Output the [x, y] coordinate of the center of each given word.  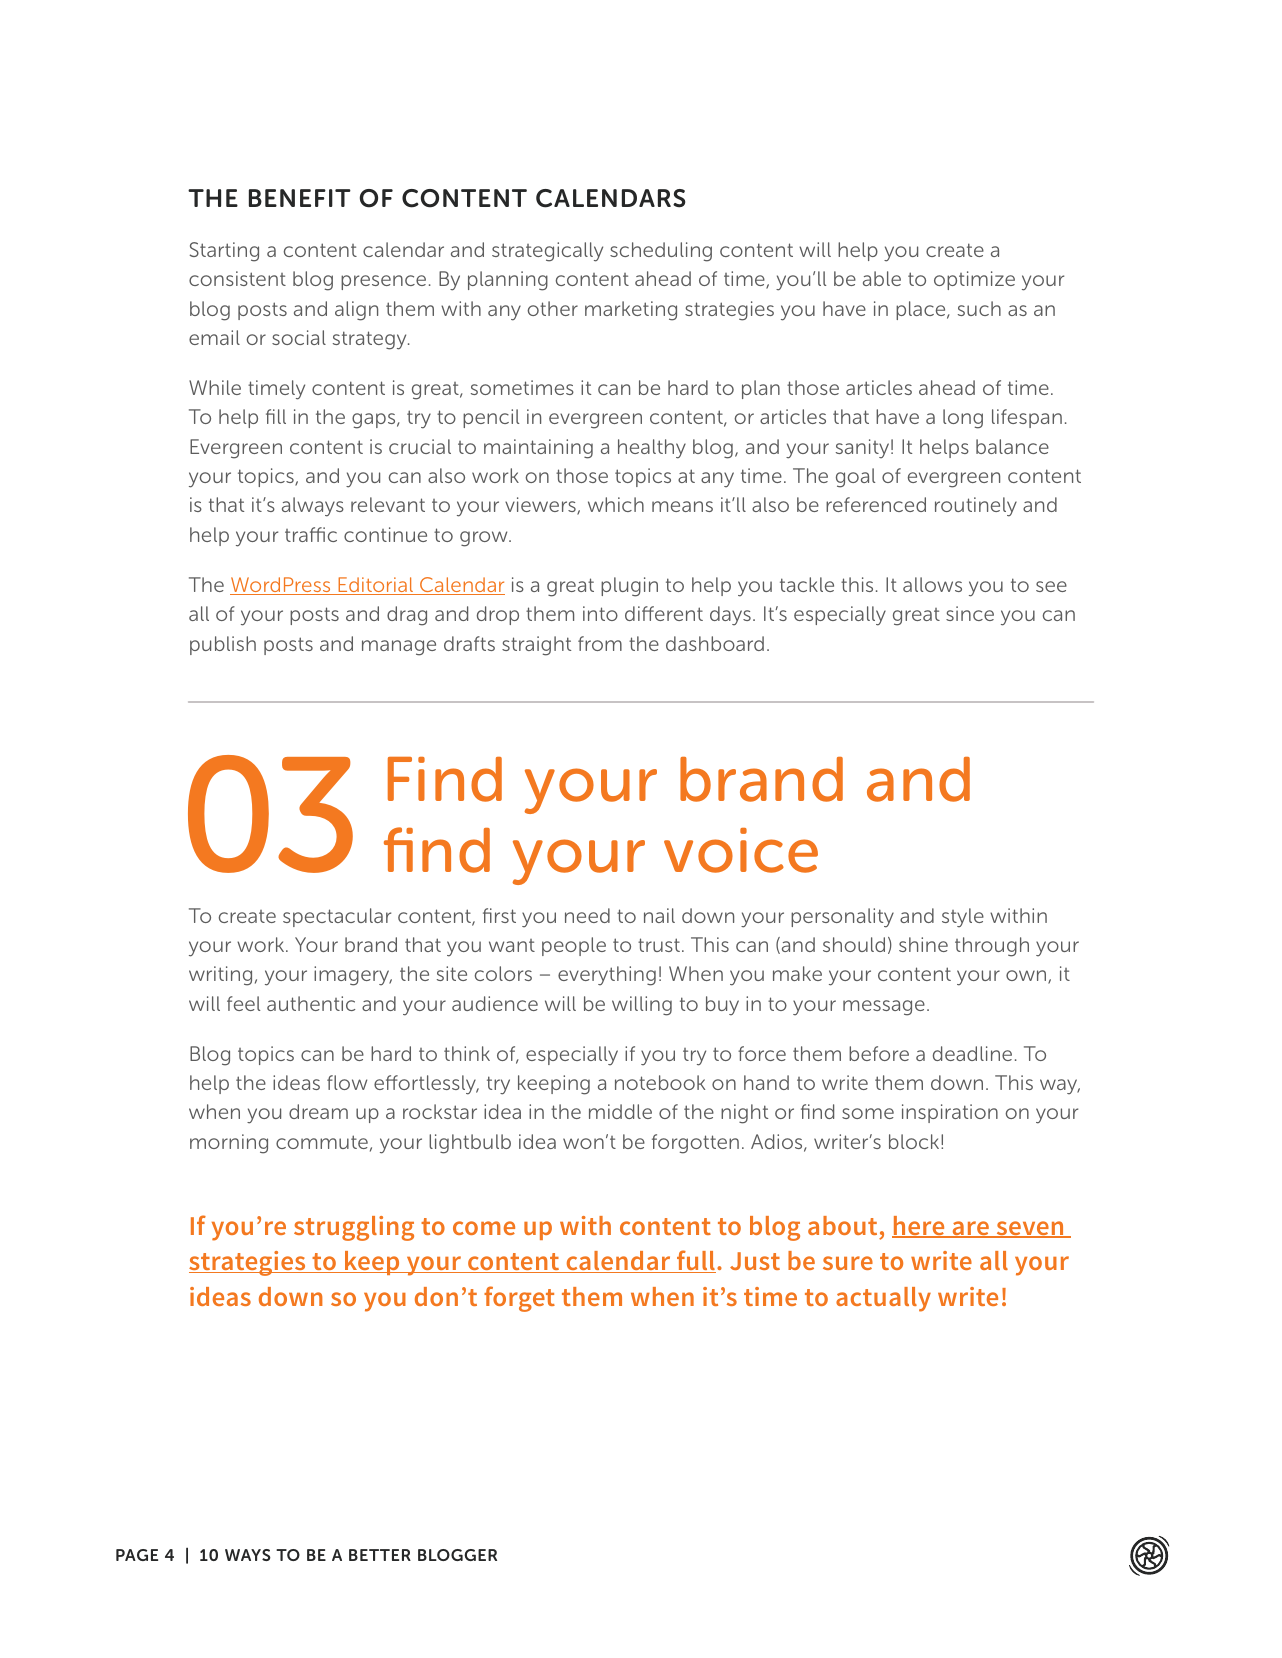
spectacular [337, 917]
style [963, 917]
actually [883, 1299]
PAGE [137, 1555]
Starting [224, 252]
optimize [974, 280]
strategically [547, 252]
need [587, 915]
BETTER [380, 1555]
